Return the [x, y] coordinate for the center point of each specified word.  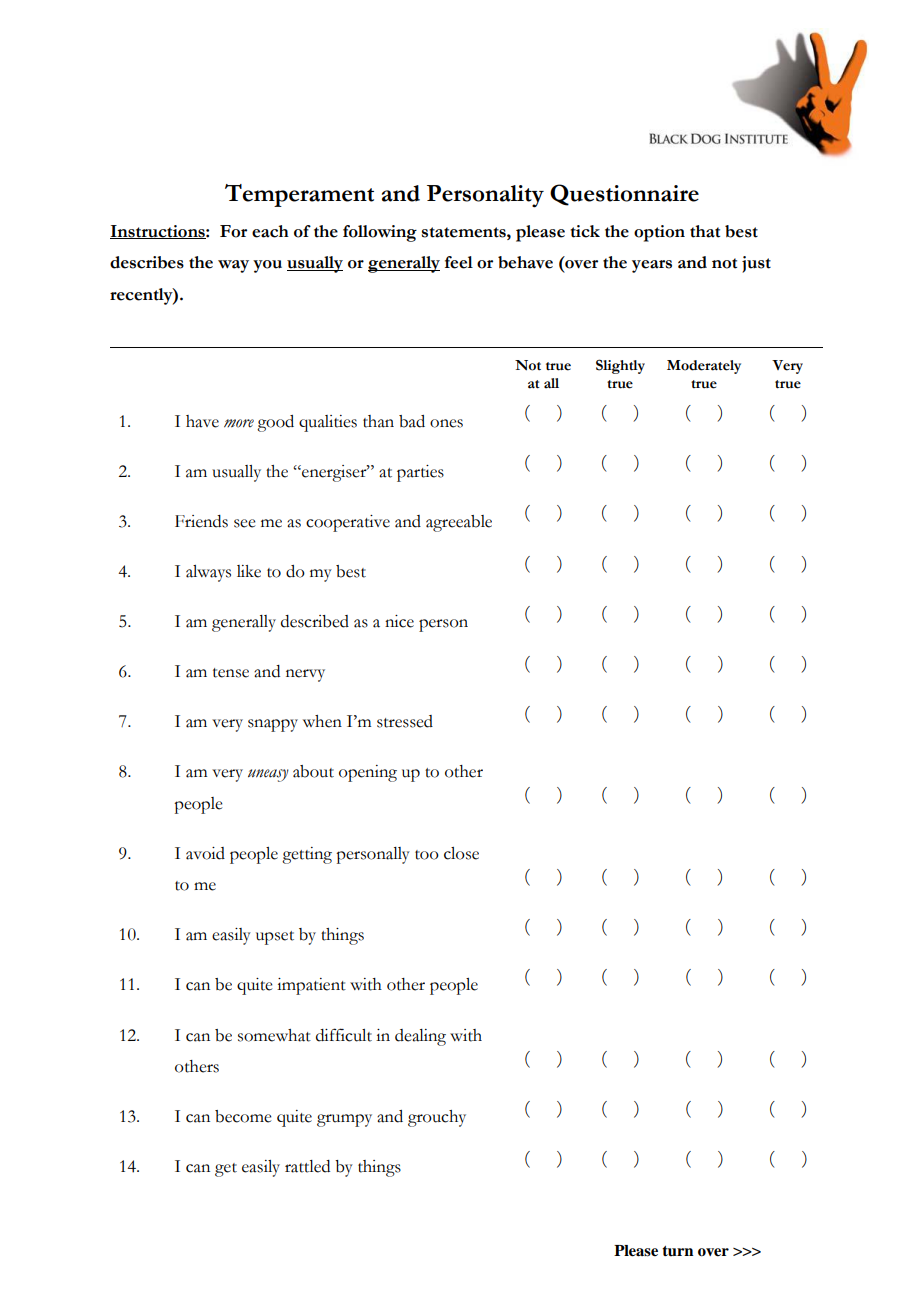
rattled [307, 1166]
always [208, 573]
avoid [205, 853]
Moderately [704, 367]
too [427, 855]
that [705, 231]
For [233, 231]
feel [459, 262]
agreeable [459, 523]
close [461, 853]
